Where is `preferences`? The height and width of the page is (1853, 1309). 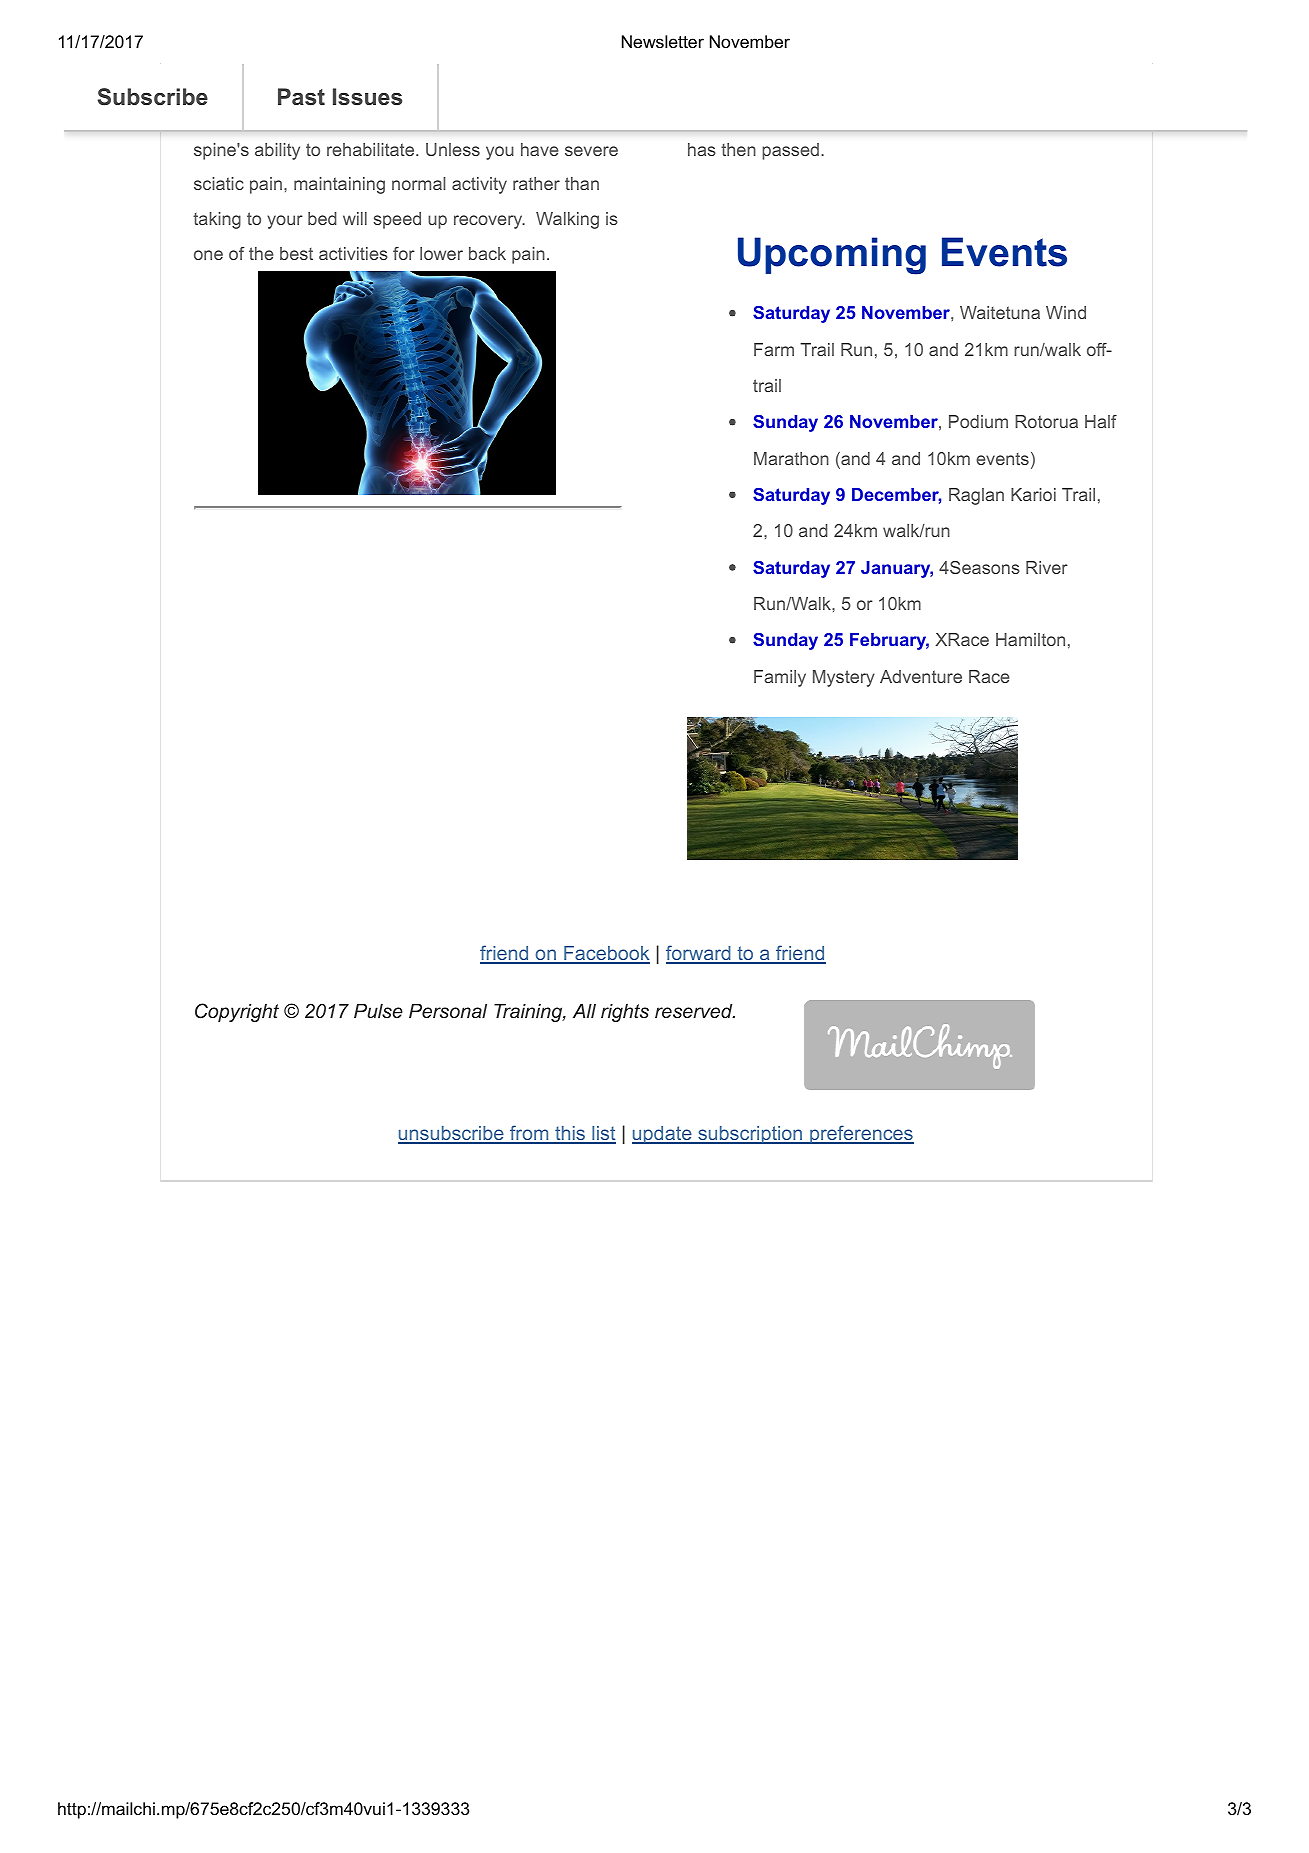 preferences is located at coordinates (861, 1134).
